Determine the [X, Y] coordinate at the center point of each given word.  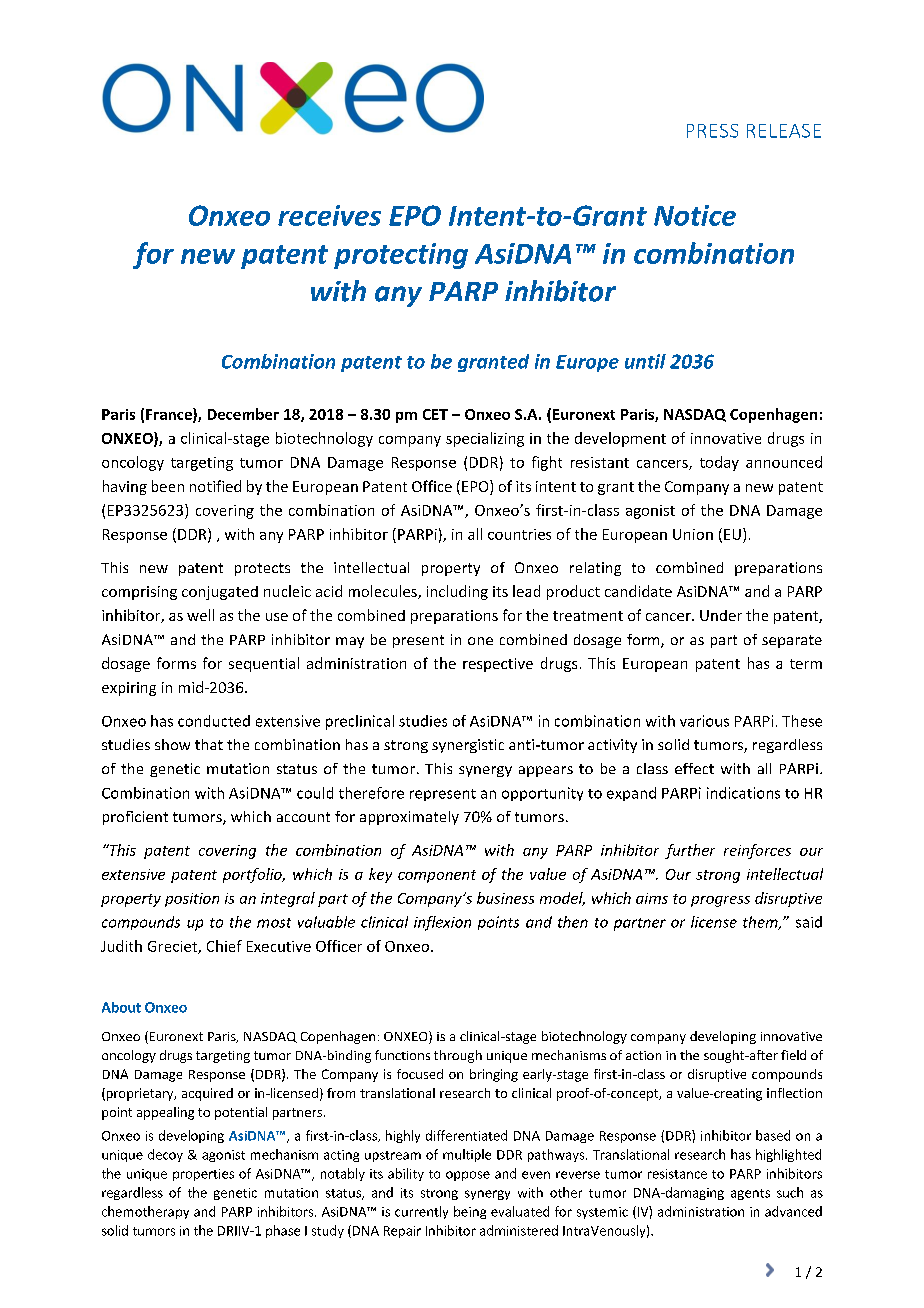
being [470, 1212]
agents [750, 1194]
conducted [214, 721]
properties [203, 1175]
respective [498, 665]
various [704, 721]
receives [329, 215]
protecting [401, 256]
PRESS [712, 131]
